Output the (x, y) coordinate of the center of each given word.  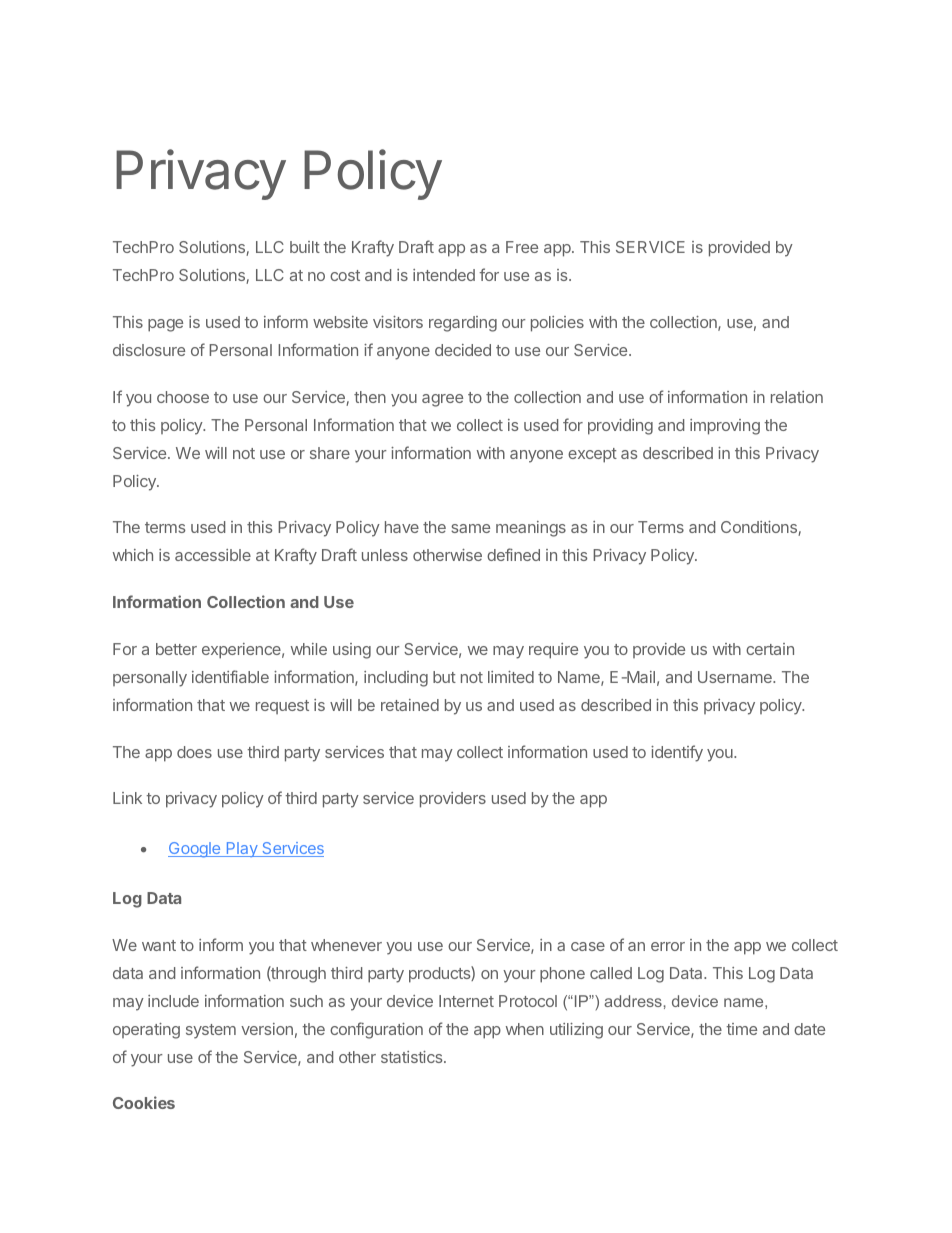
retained (410, 705)
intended (444, 275)
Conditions (760, 528)
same (470, 528)
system (211, 1031)
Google (195, 850)
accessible (213, 555)
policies (557, 324)
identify (677, 753)
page (165, 325)
